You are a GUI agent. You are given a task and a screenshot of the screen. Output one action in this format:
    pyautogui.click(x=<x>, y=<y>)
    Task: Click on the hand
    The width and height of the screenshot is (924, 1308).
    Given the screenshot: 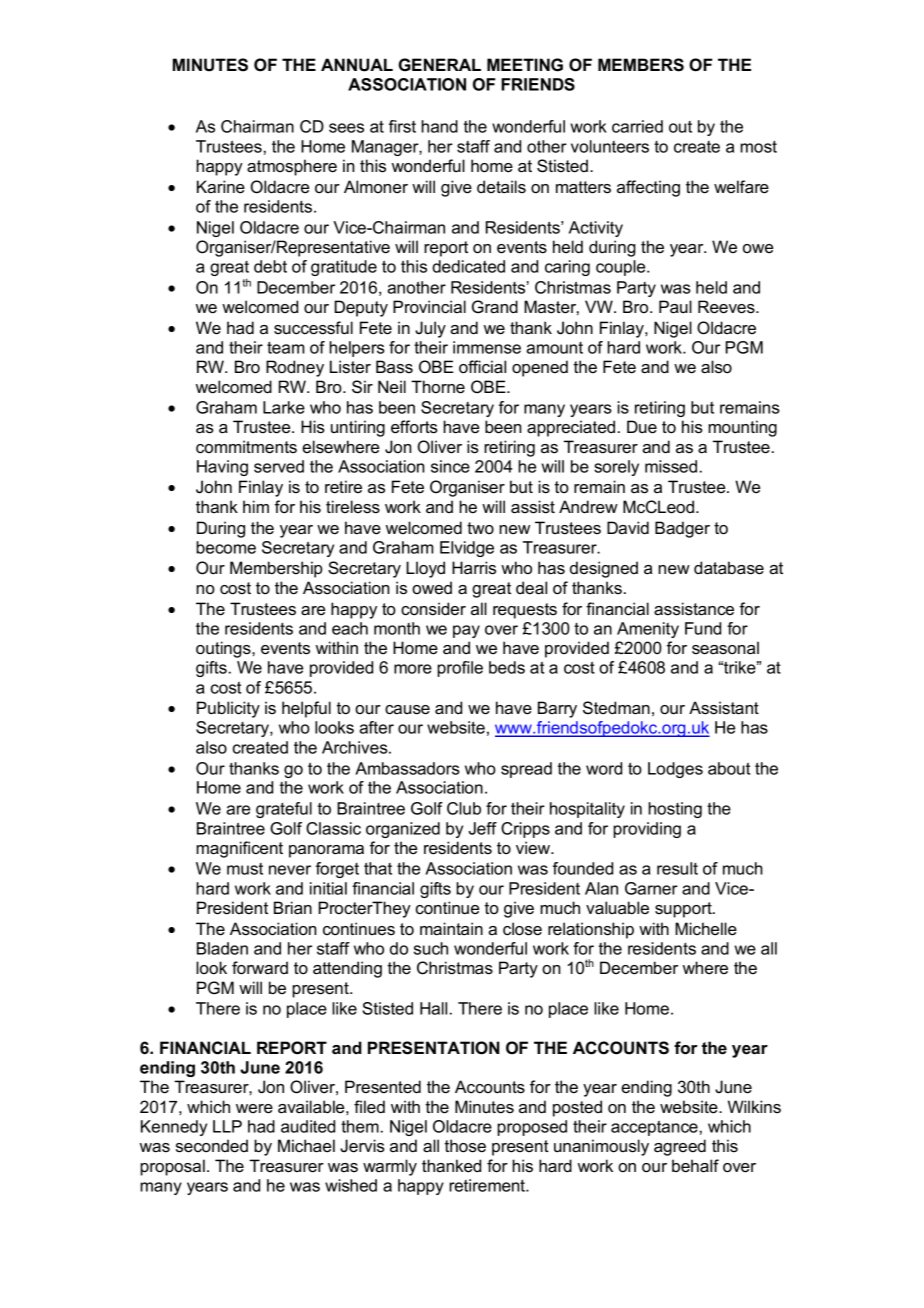 What is the action you would take?
    pyautogui.click(x=439, y=126)
